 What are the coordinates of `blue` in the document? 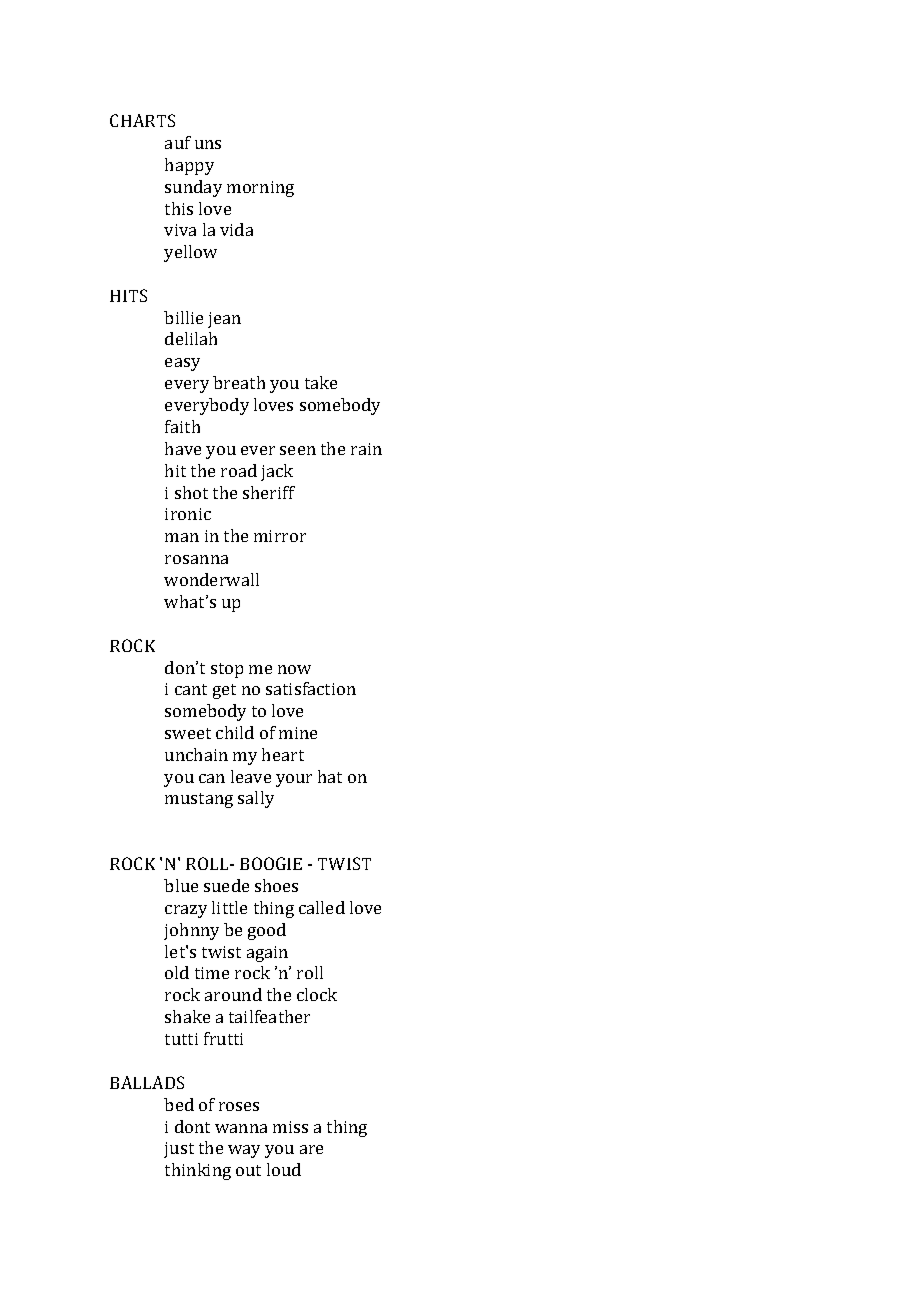 It's located at (181, 885).
